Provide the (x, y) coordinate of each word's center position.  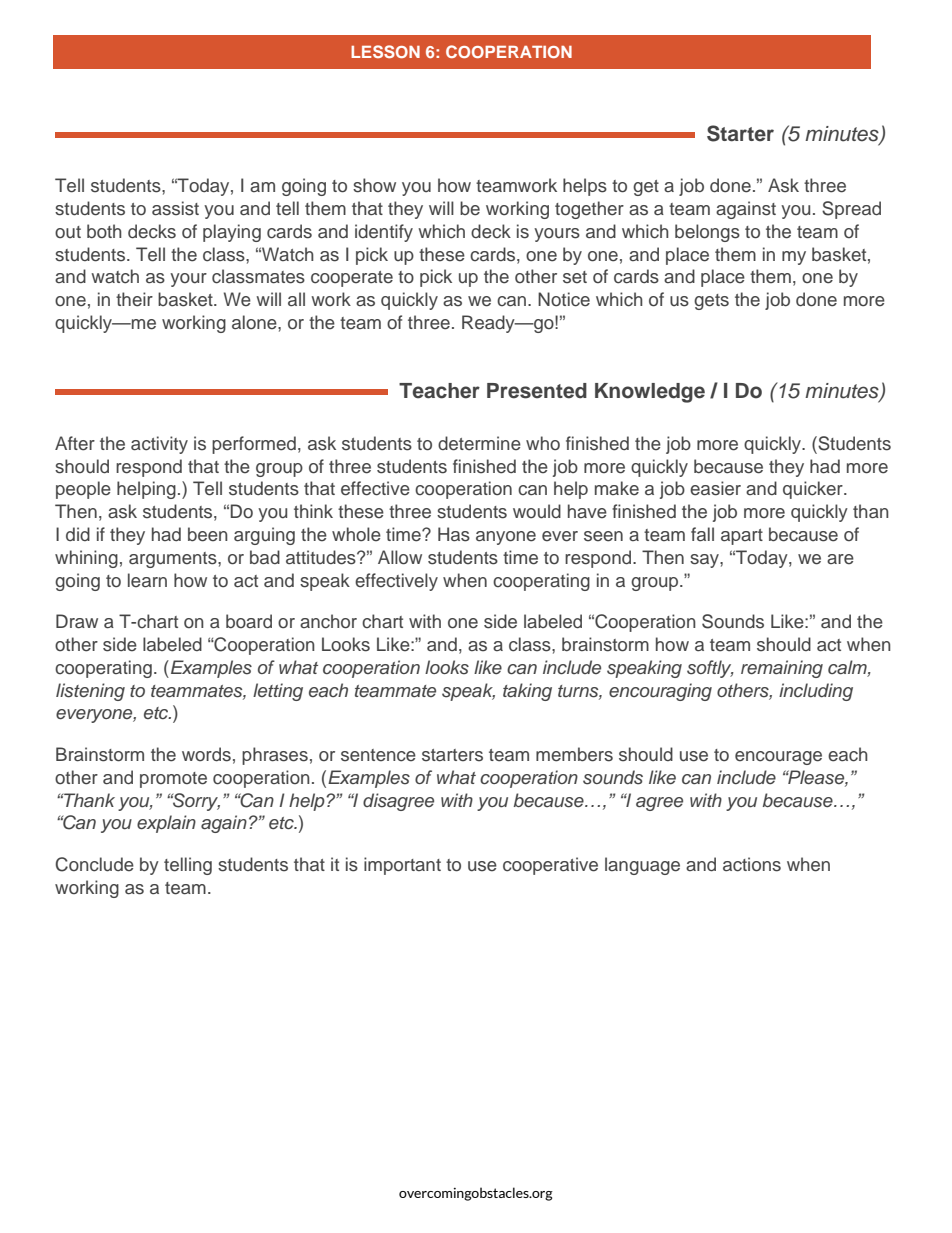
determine (479, 443)
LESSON (385, 51)
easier (715, 488)
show (374, 185)
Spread (851, 210)
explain (166, 824)
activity (159, 445)
